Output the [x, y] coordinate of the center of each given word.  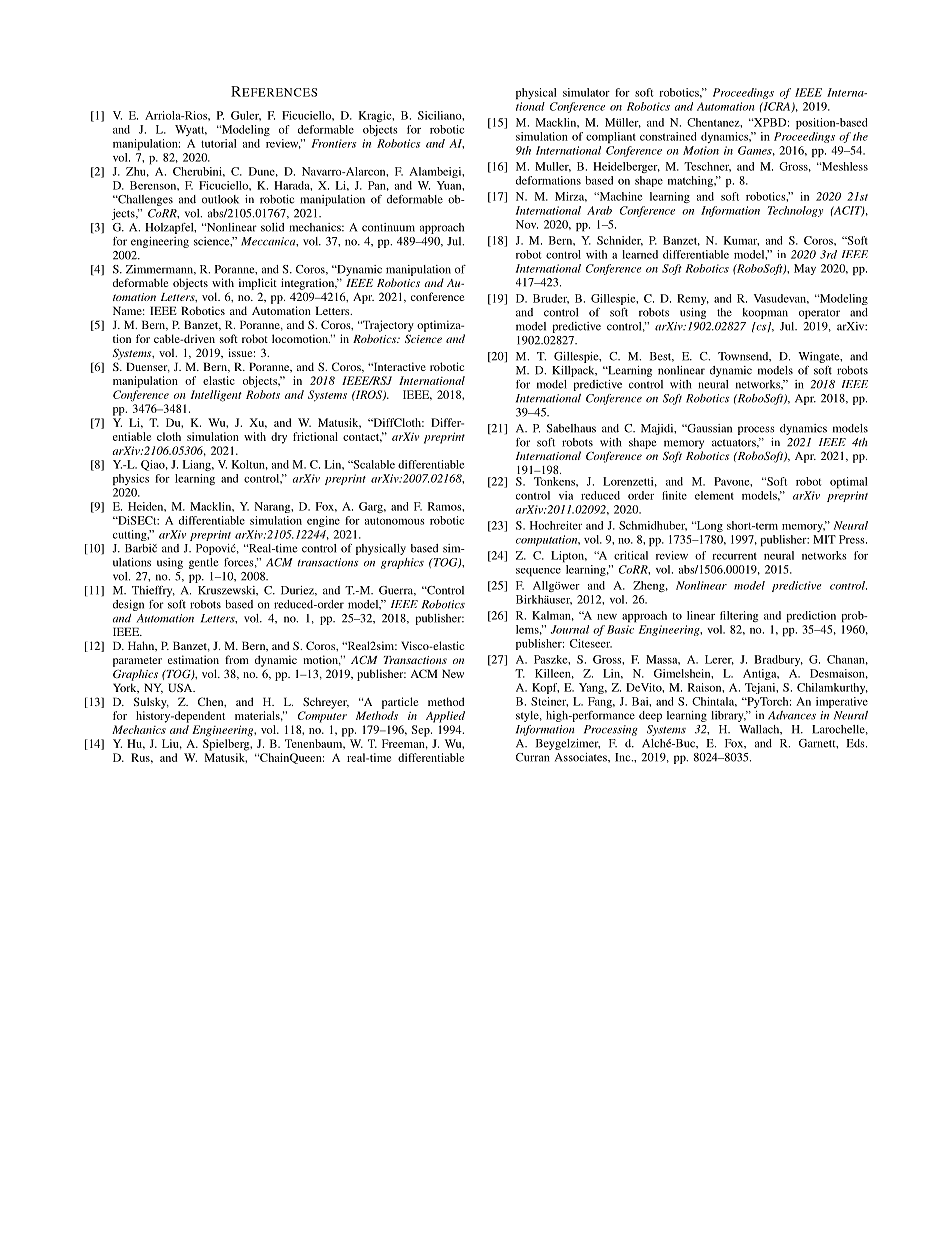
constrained [668, 136]
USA [181, 687]
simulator [586, 92]
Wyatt [191, 130]
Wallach [760, 729]
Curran [532, 757]
